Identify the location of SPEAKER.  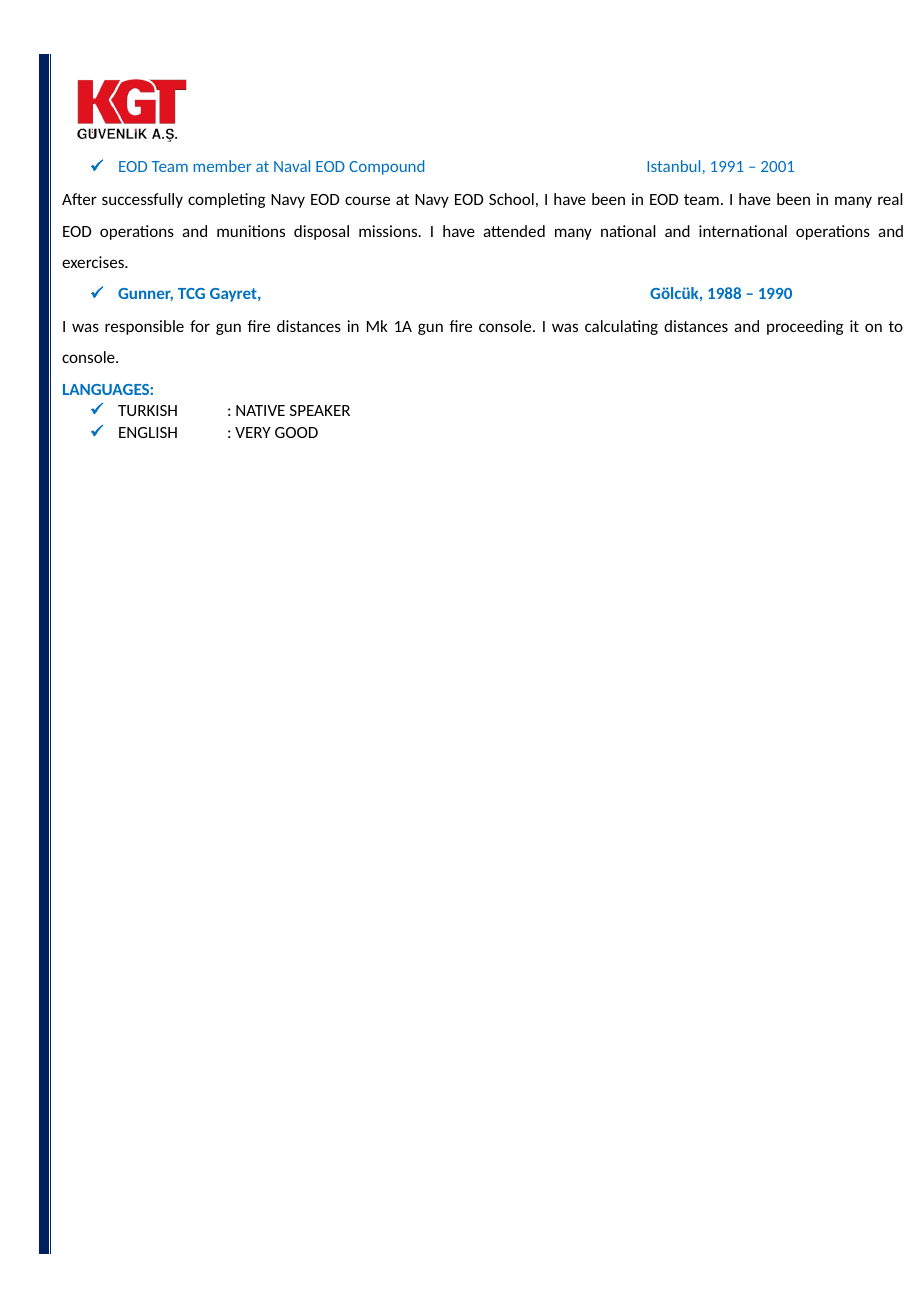
(320, 410).
